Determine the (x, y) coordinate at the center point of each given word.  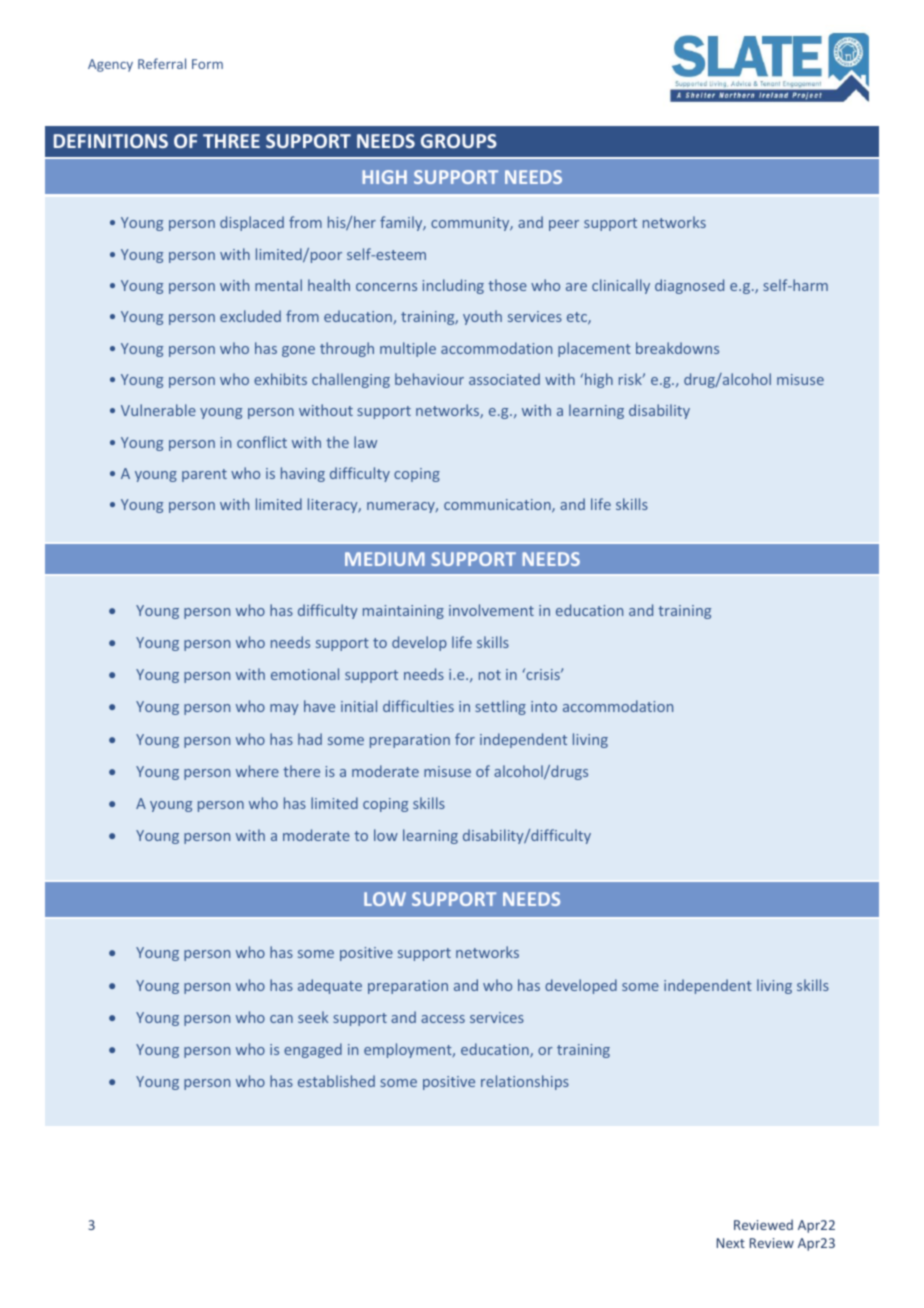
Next (731, 1243)
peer (564, 225)
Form (207, 64)
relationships (525, 1082)
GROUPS (459, 141)
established (336, 1081)
